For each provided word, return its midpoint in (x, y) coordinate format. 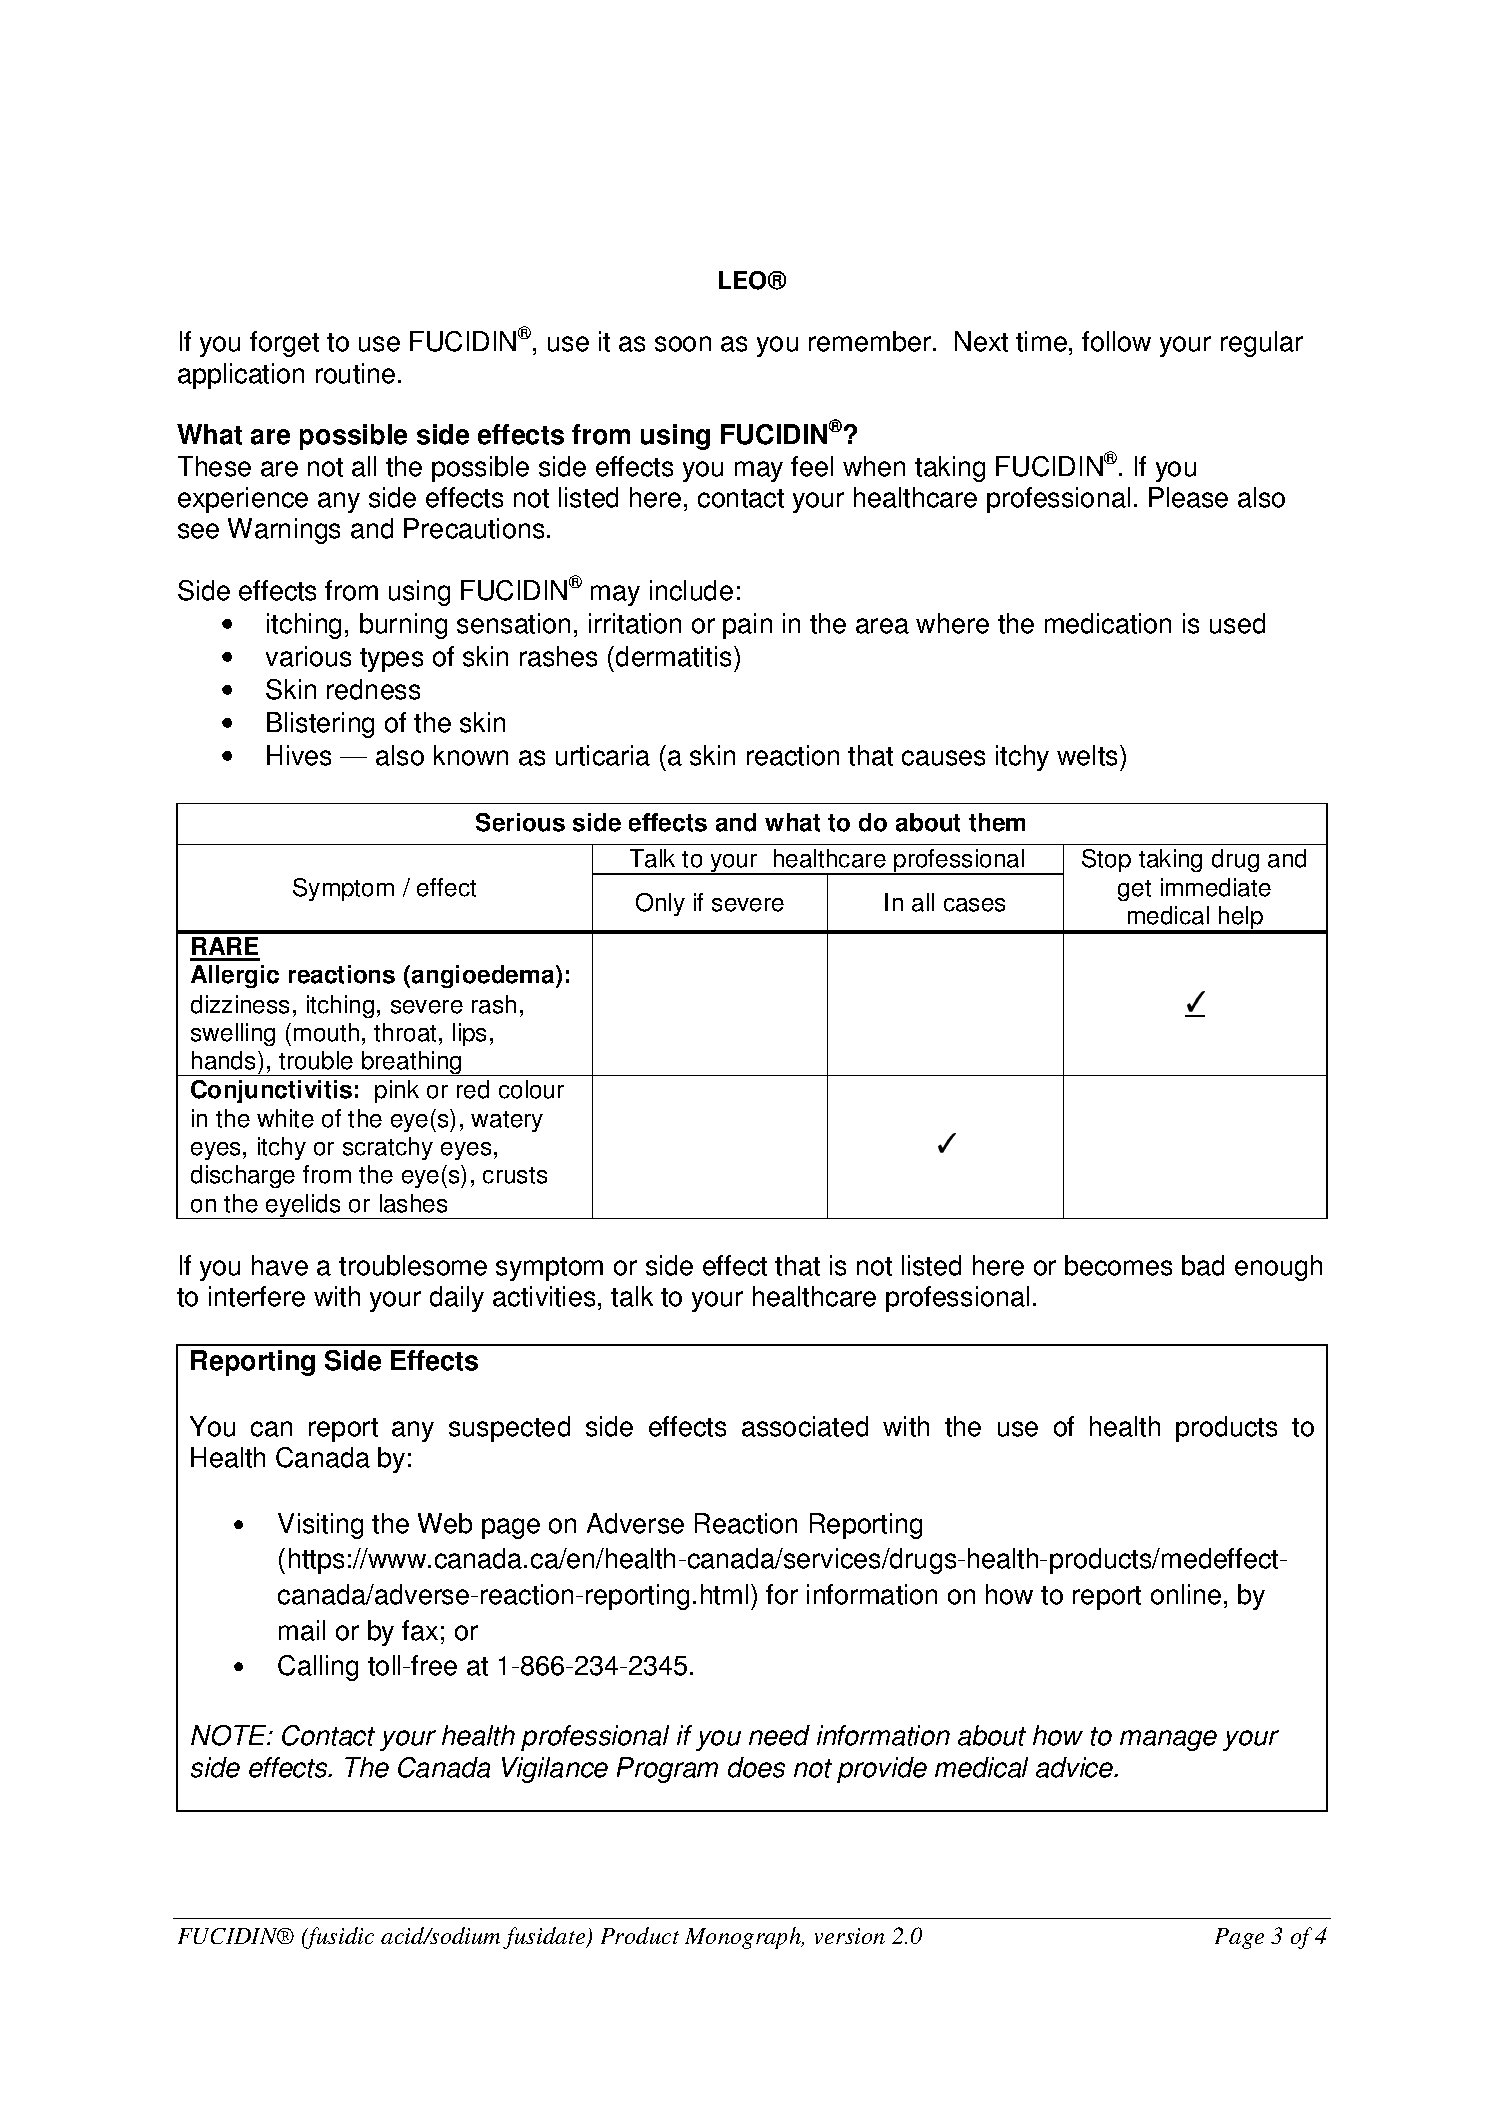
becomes (1118, 1265)
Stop (1106, 860)
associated (805, 1426)
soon (683, 344)
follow (1116, 341)
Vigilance (555, 1770)
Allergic (235, 976)
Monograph (744, 1938)
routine (355, 373)
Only (660, 904)
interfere (257, 1296)
